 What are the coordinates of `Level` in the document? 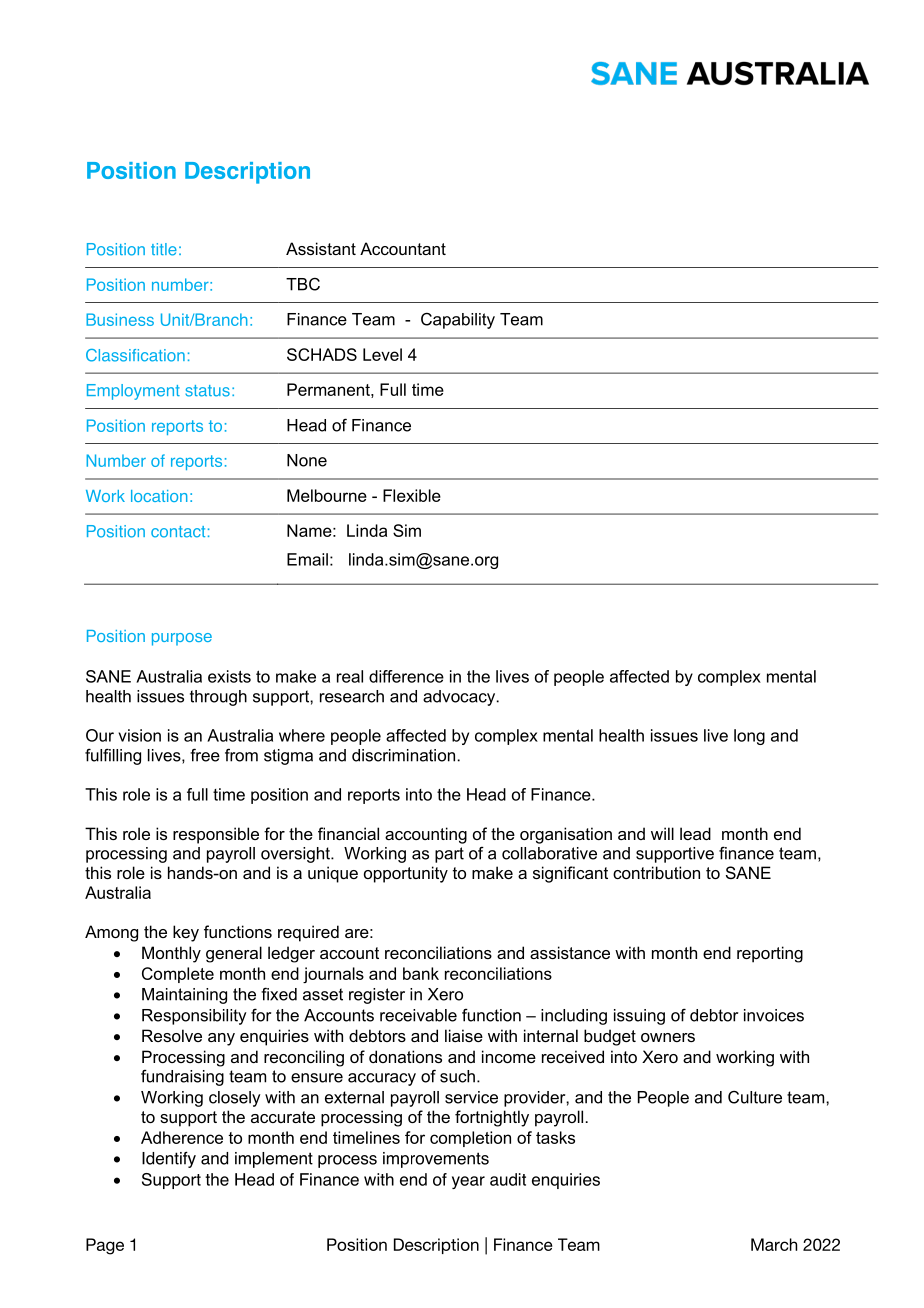 It's located at (382, 354).
